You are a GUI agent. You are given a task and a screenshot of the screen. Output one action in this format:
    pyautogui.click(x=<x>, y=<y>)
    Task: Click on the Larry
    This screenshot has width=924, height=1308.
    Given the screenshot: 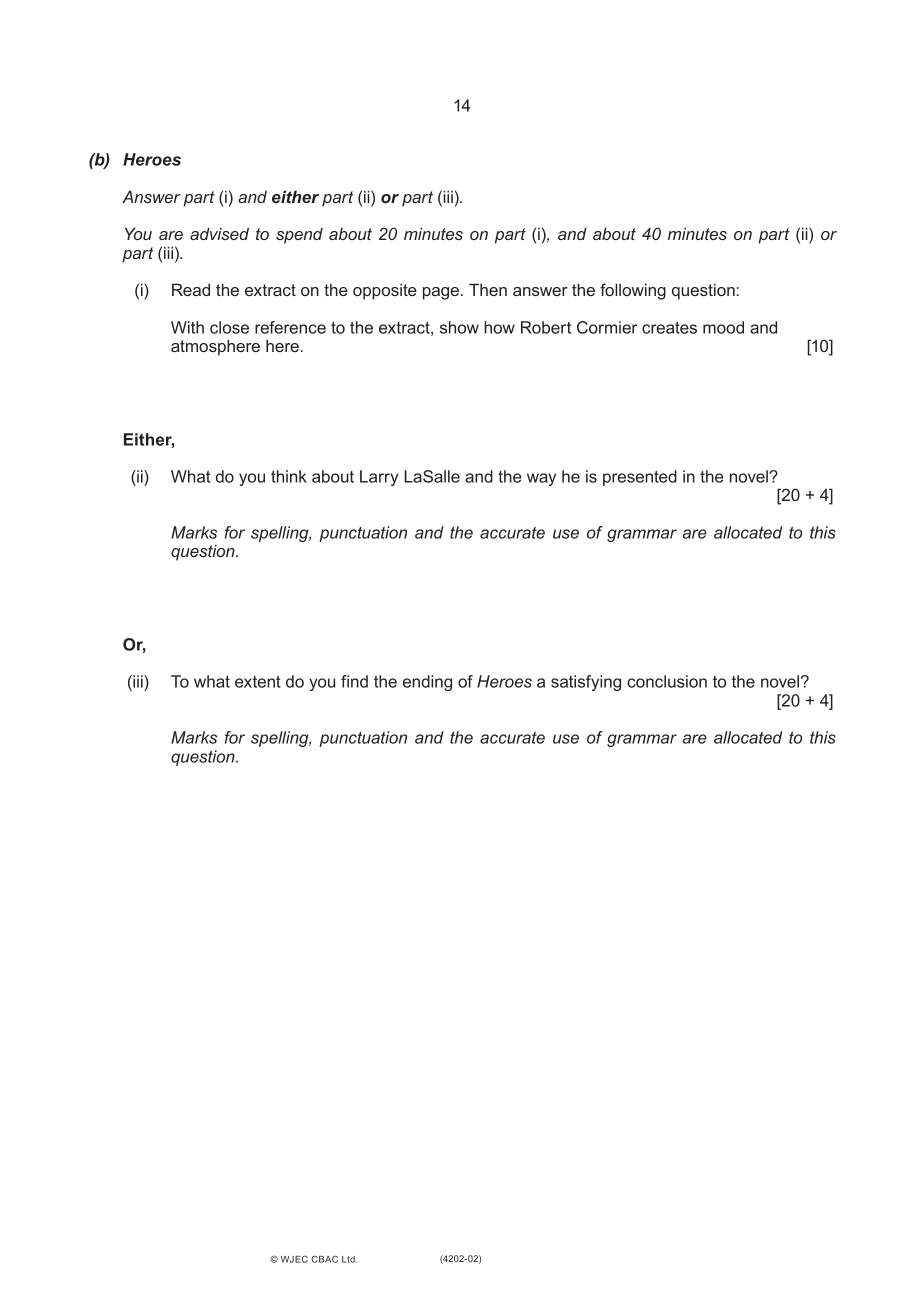 What is the action you would take?
    pyautogui.click(x=379, y=478)
